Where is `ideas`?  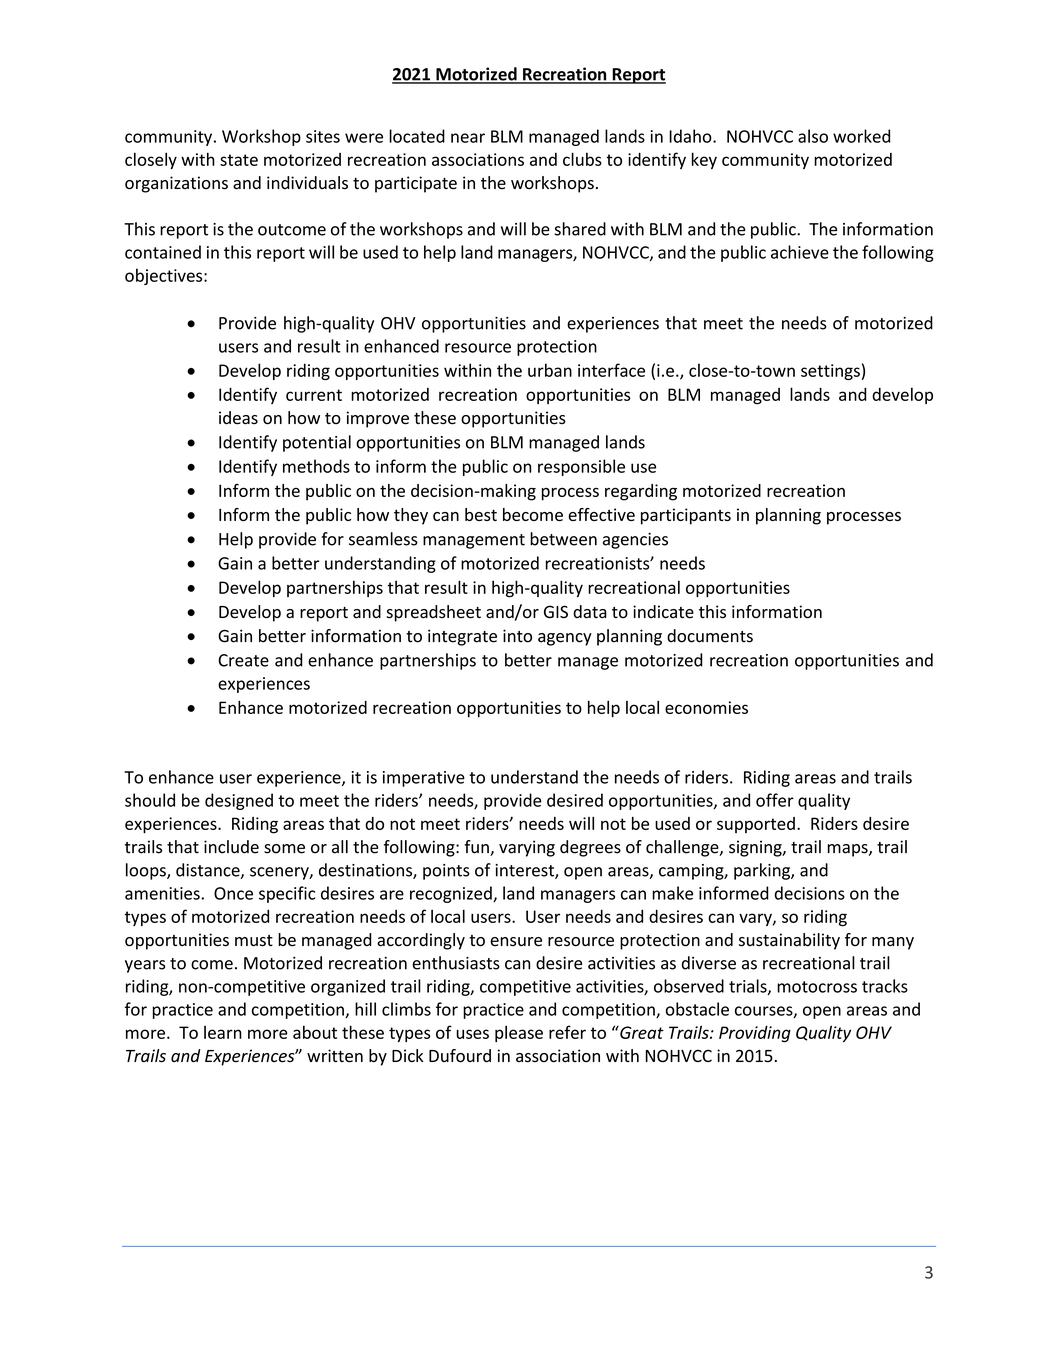 ideas is located at coordinates (238, 418).
